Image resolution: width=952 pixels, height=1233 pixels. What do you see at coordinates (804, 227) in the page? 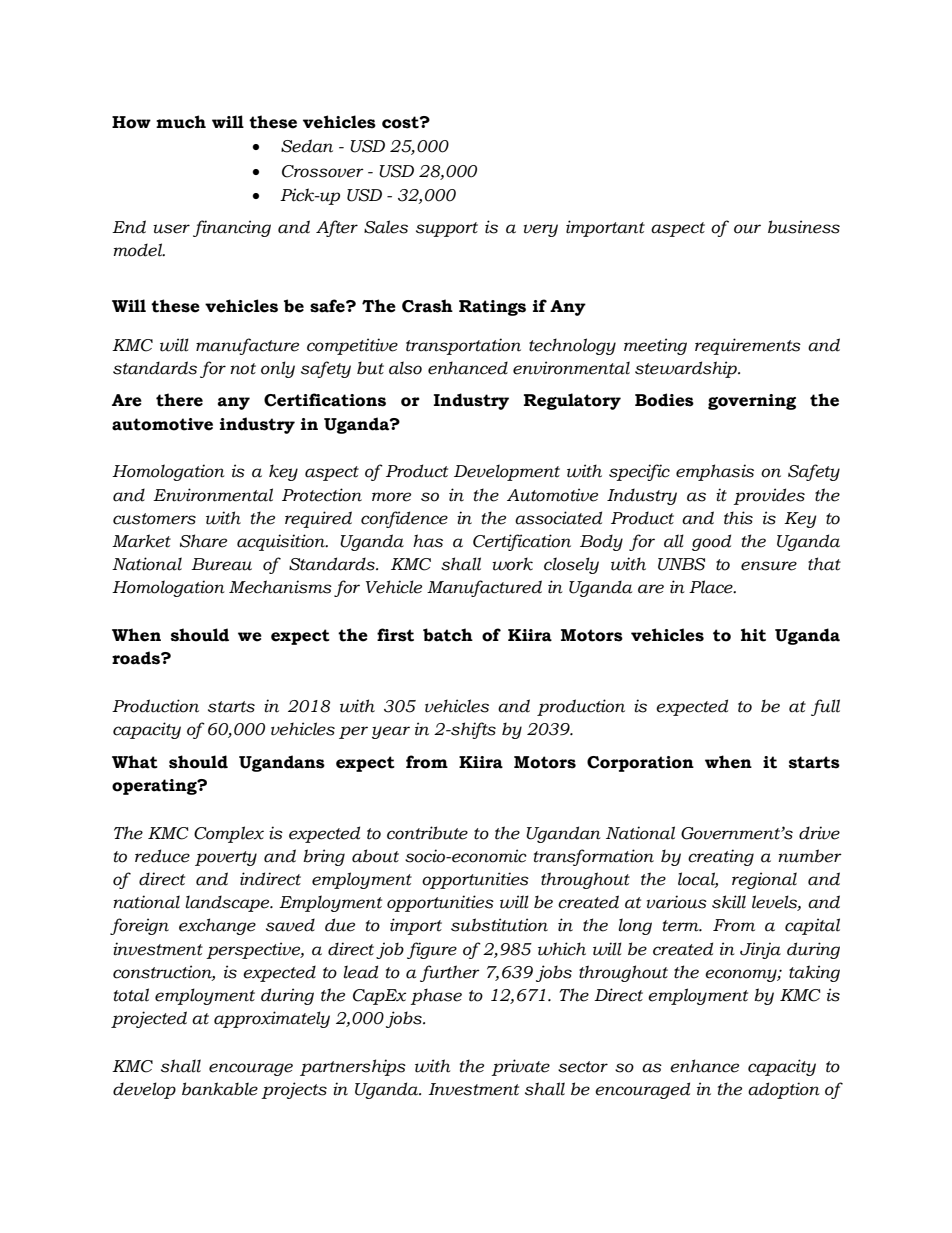
I see `business` at bounding box center [804, 227].
